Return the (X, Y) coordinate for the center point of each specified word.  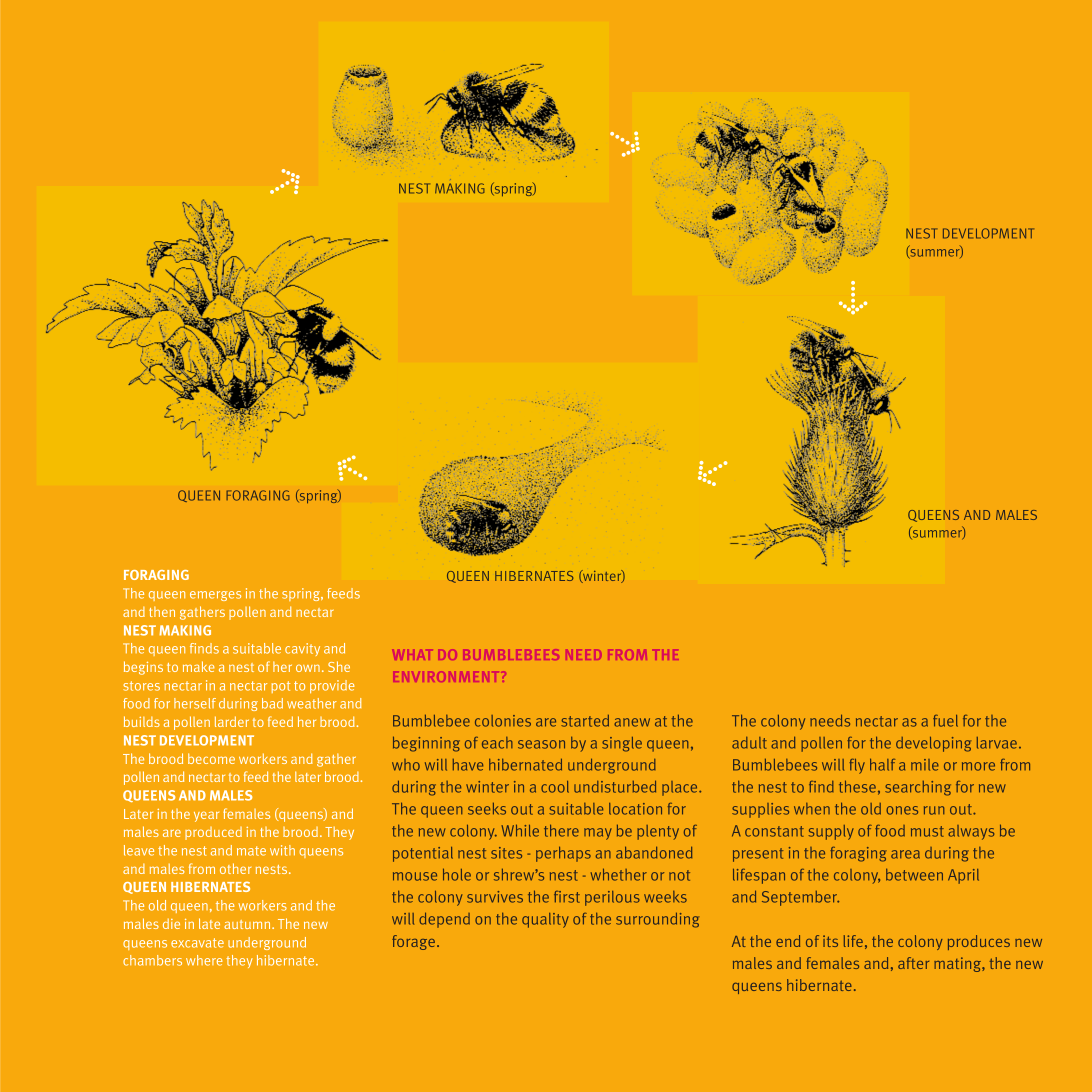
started (585, 721)
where (204, 960)
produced (213, 833)
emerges (215, 596)
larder (232, 721)
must (927, 831)
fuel (945, 721)
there (561, 830)
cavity (302, 649)
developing (933, 744)
